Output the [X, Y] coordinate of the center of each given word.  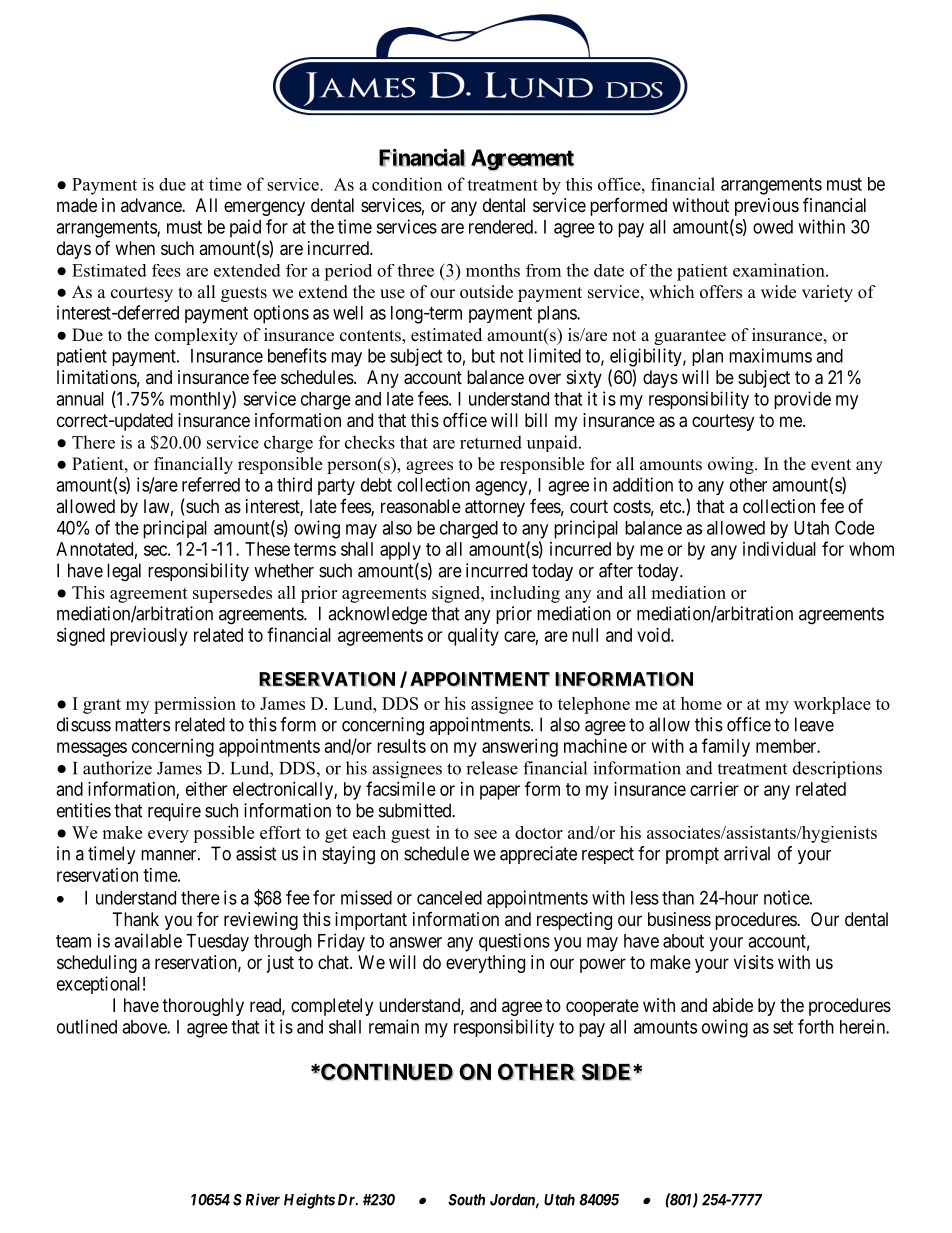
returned [491, 442]
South [466, 1200]
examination [780, 270]
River [263, 1199]
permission [195, 705]
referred [211, 484]
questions [514, 942]
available [148, 940]
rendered [502, 227]
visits [754, 962]
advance [152, 205]
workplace [832, 705]
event [831, 465]
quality [473, 637]
